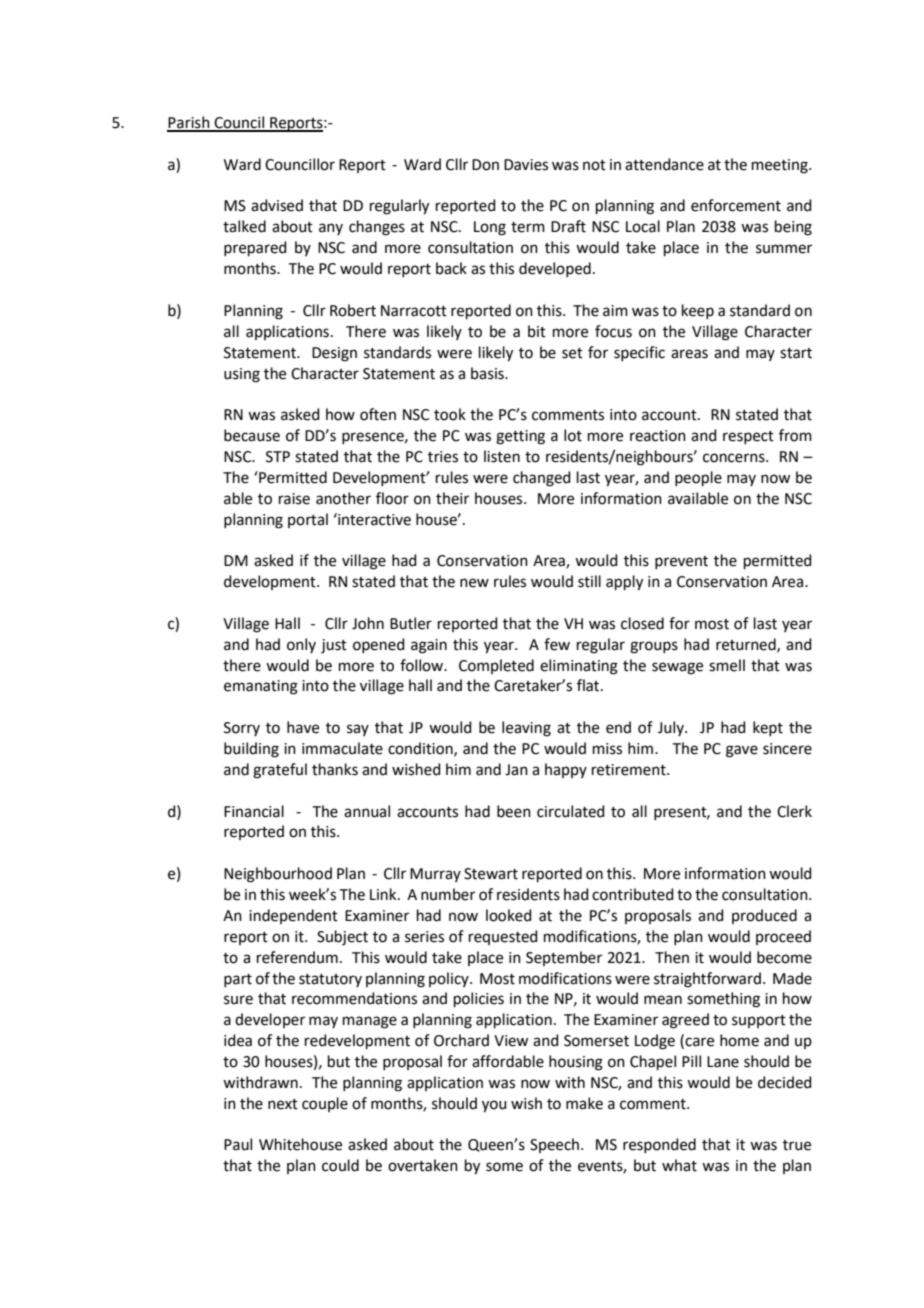 This screenshot has height=1308, width=924. I want to click on new, so click(474, 583).
